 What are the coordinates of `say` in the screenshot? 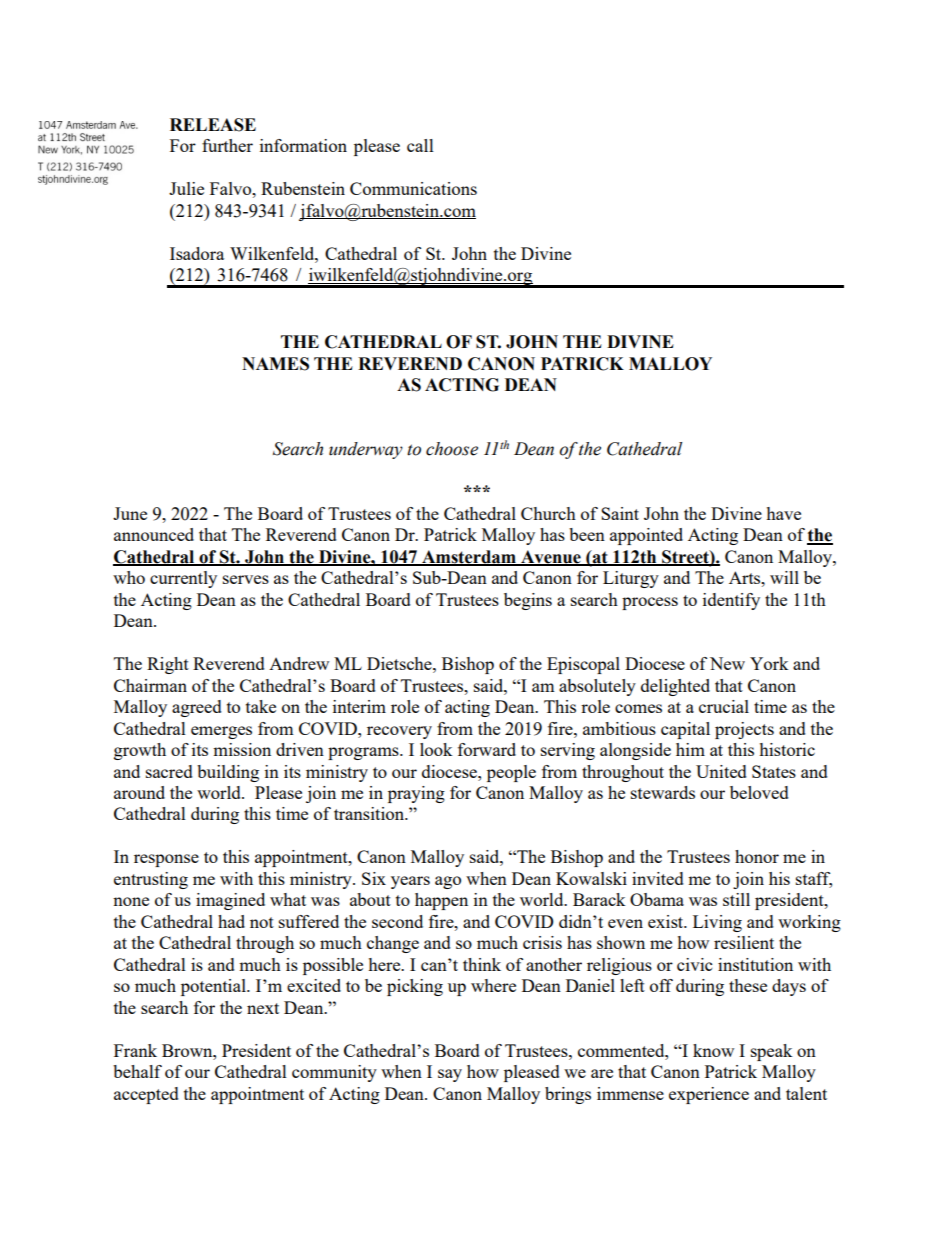 It's located at (450, 1075).
